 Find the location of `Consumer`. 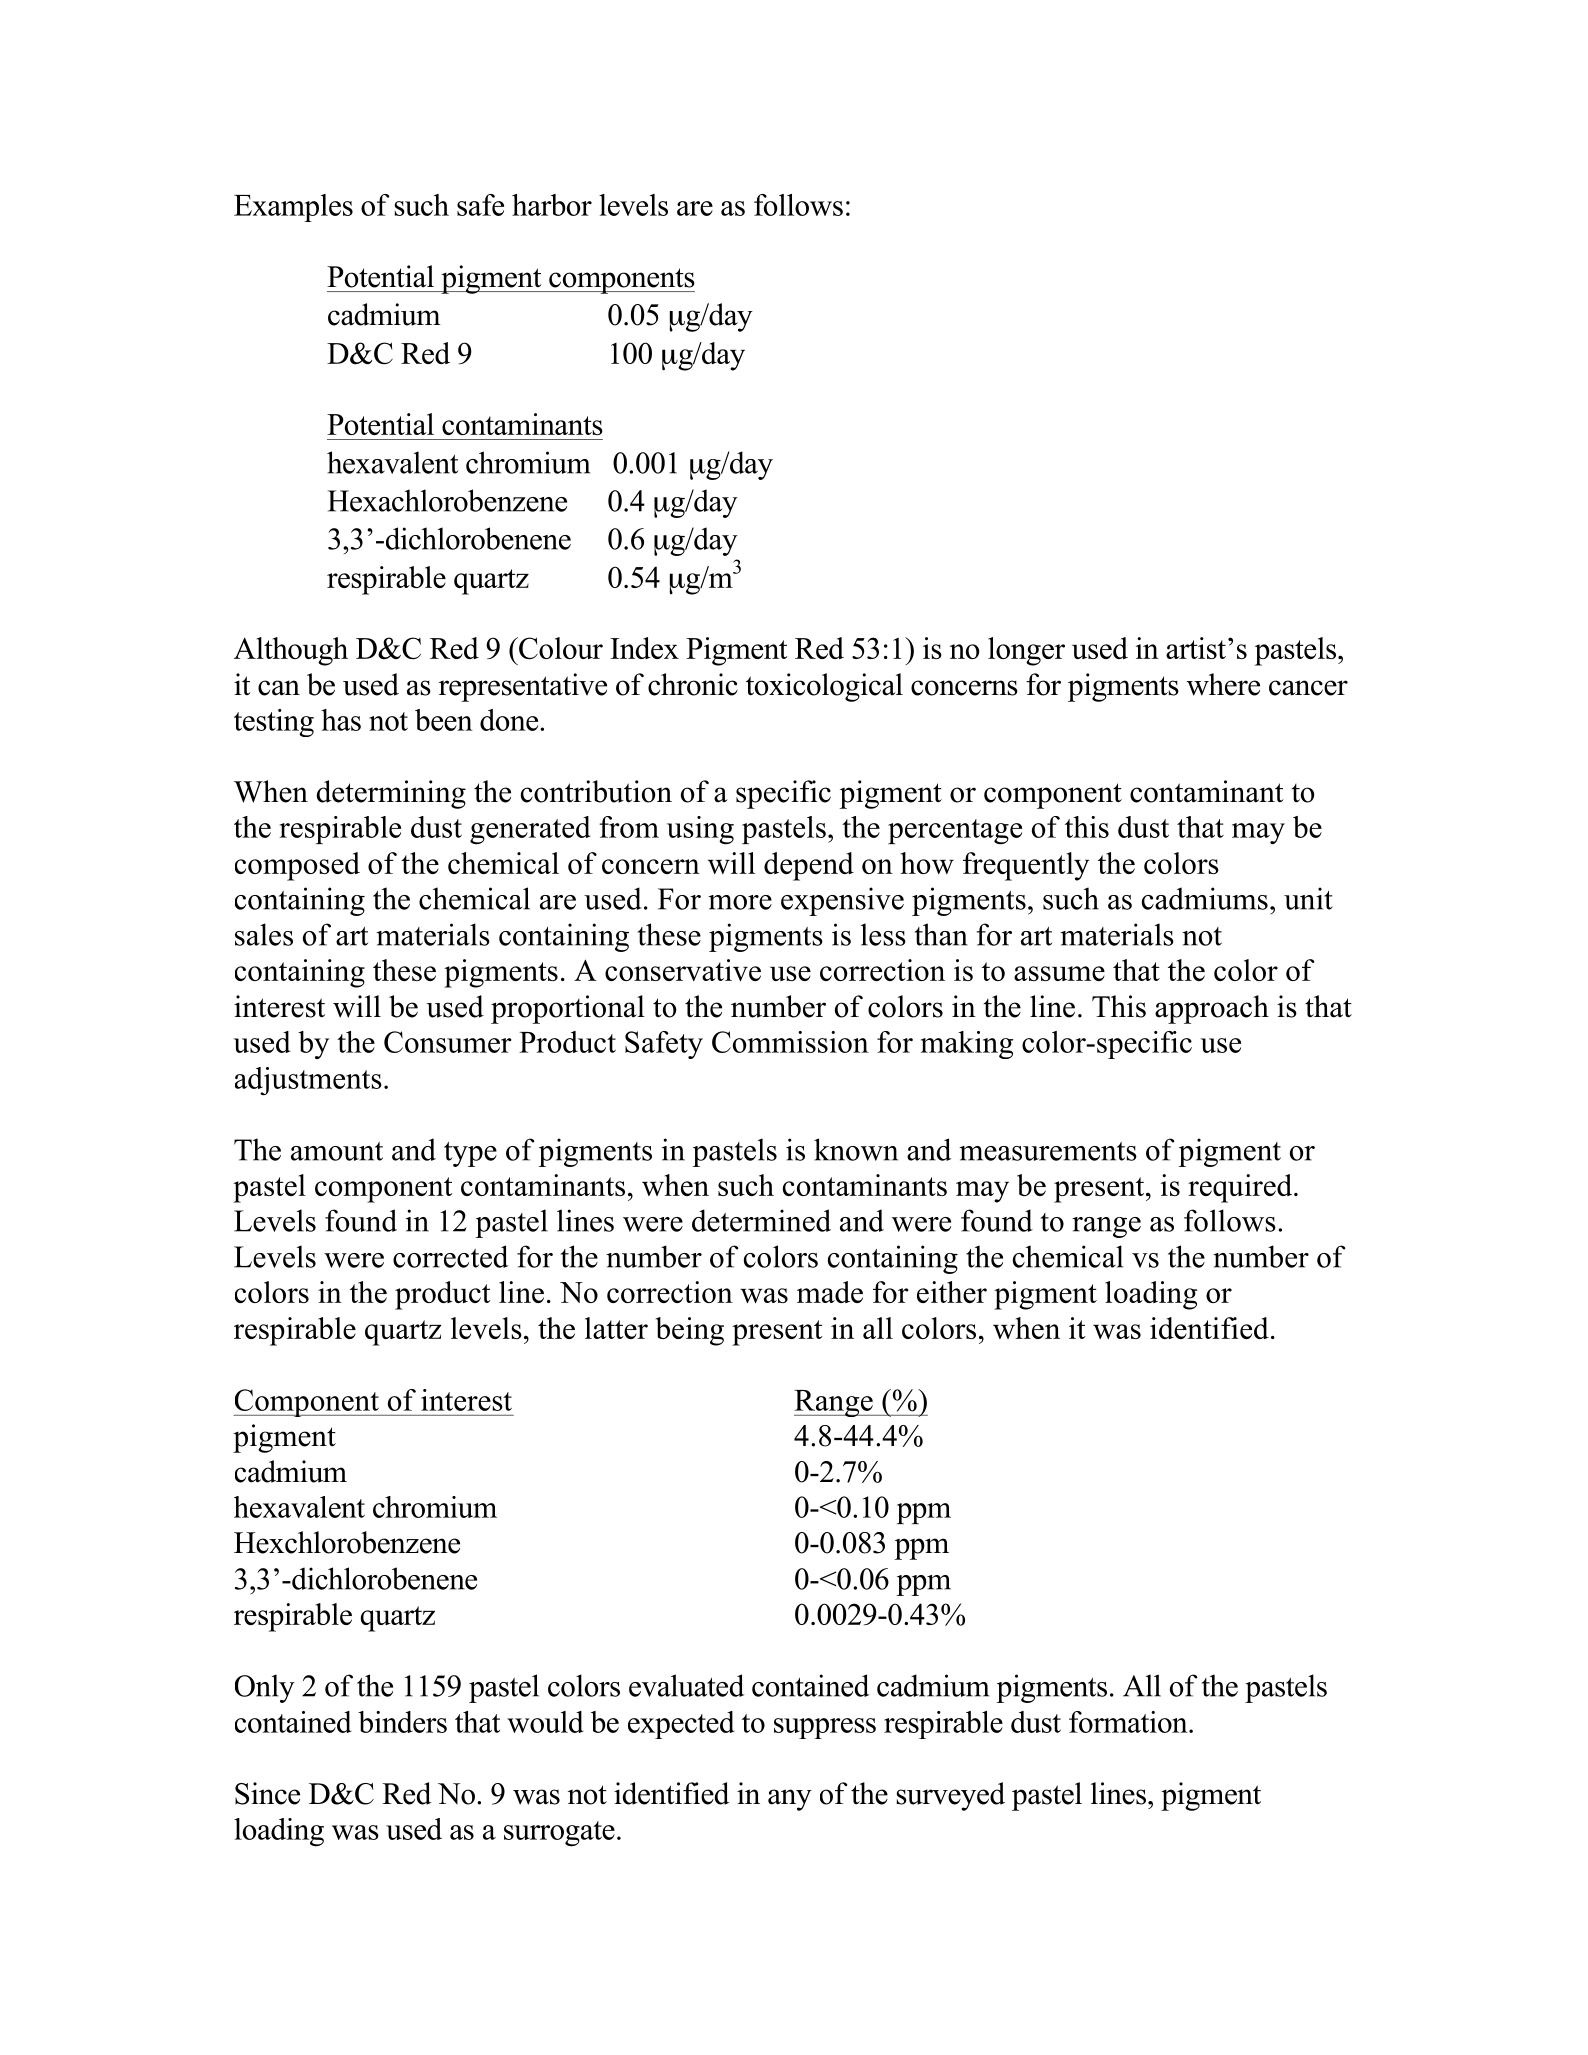

Consumer is located at coordinates (448, 1042).
